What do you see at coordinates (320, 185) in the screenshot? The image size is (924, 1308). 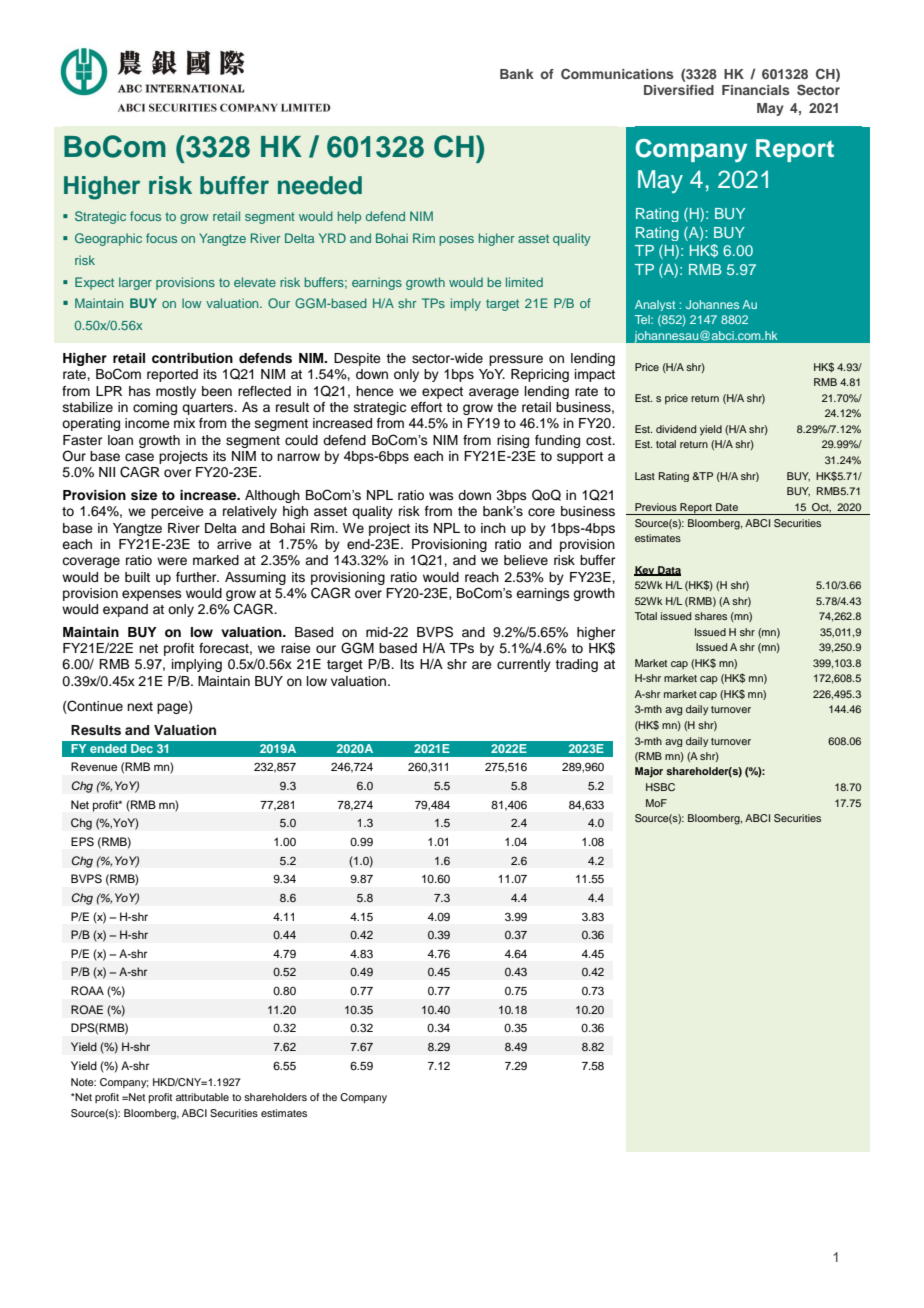 I see `needed` at bounding box center [320, 185].
